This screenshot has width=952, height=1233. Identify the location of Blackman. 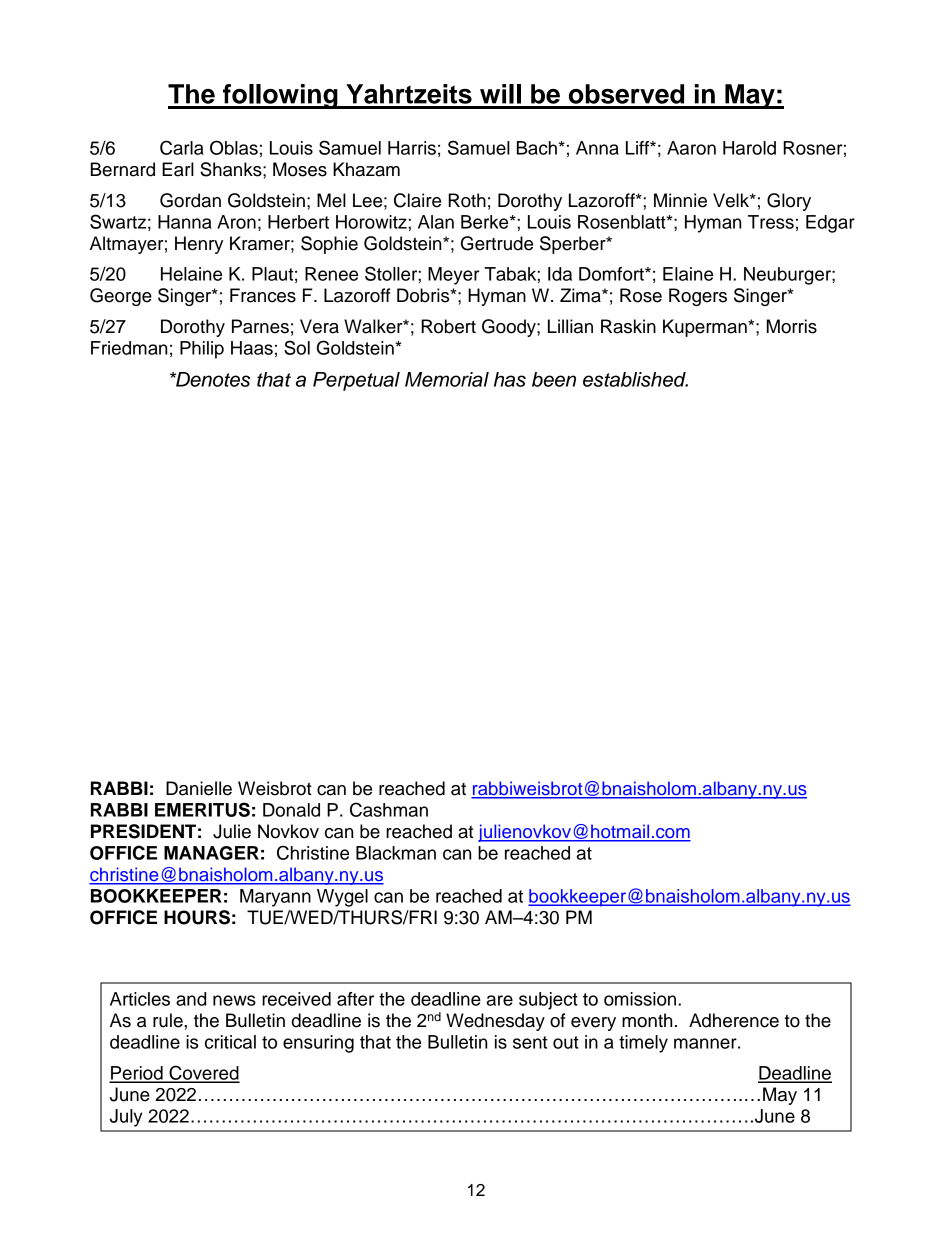
(396, 853).
